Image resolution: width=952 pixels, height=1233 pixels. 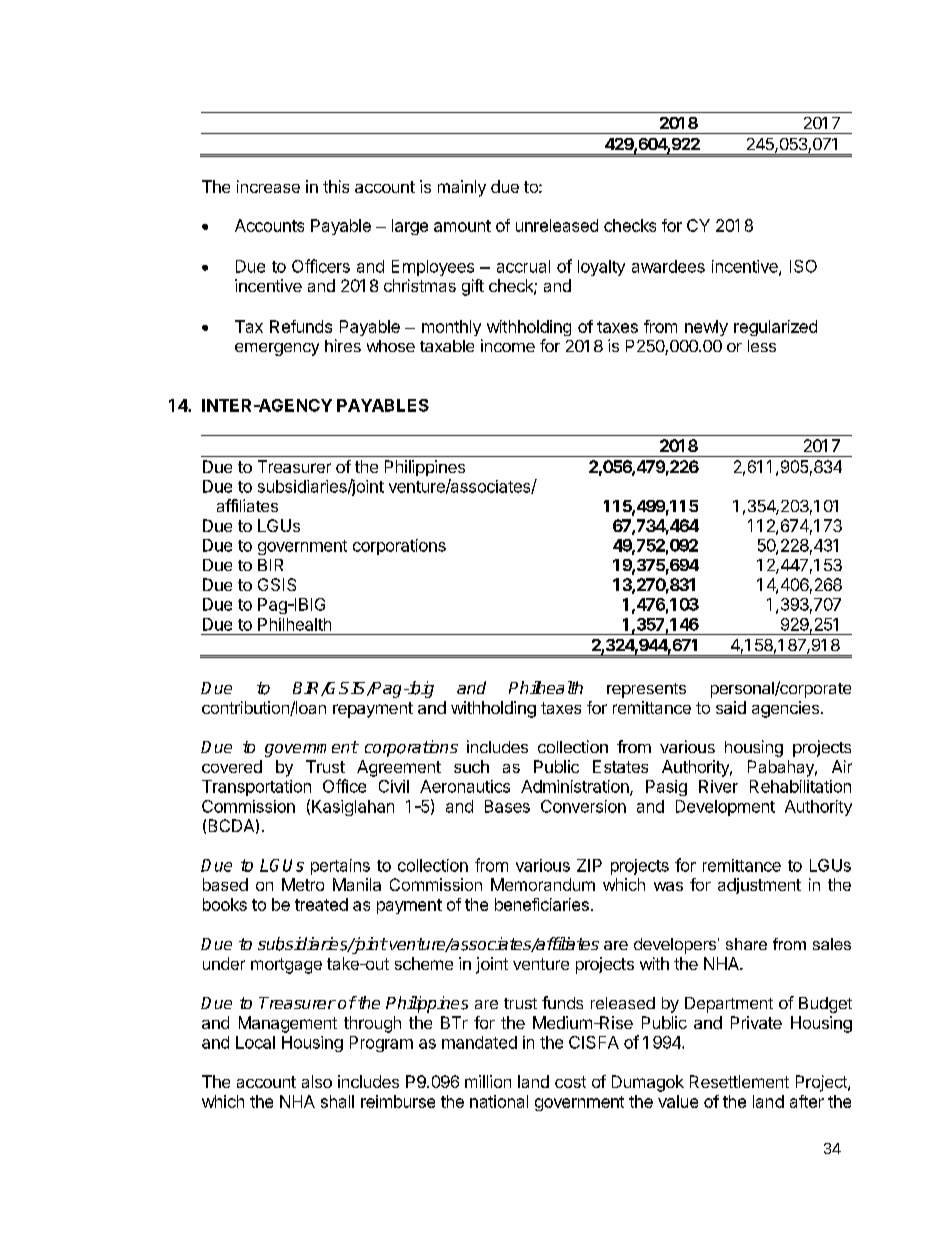 What do you see at coordinates (232, 766) in the screenshot?
I see `covered` at bounding box center [232, 766].
